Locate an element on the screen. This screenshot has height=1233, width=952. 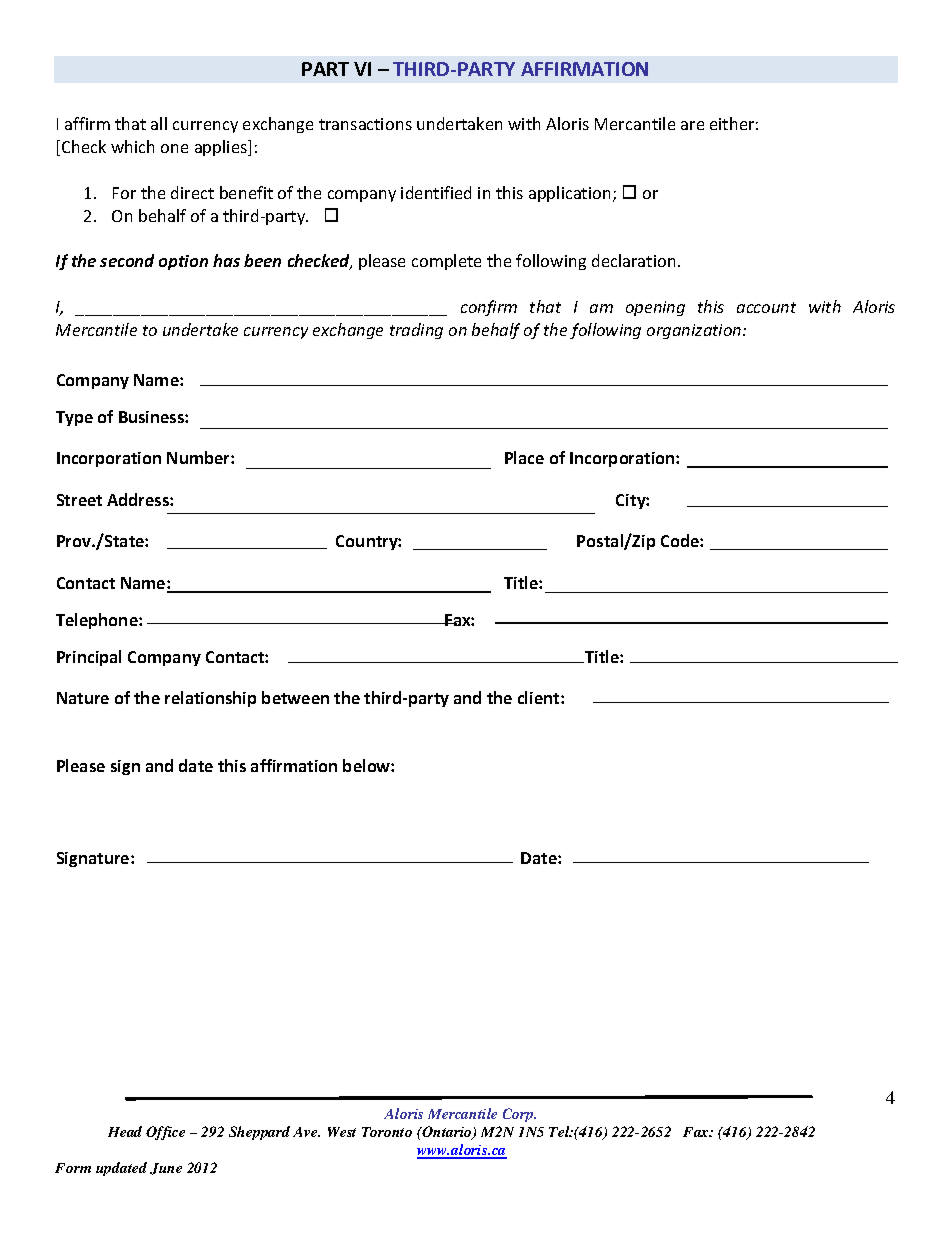
Ontario is located at coordinates (447, 1133).
